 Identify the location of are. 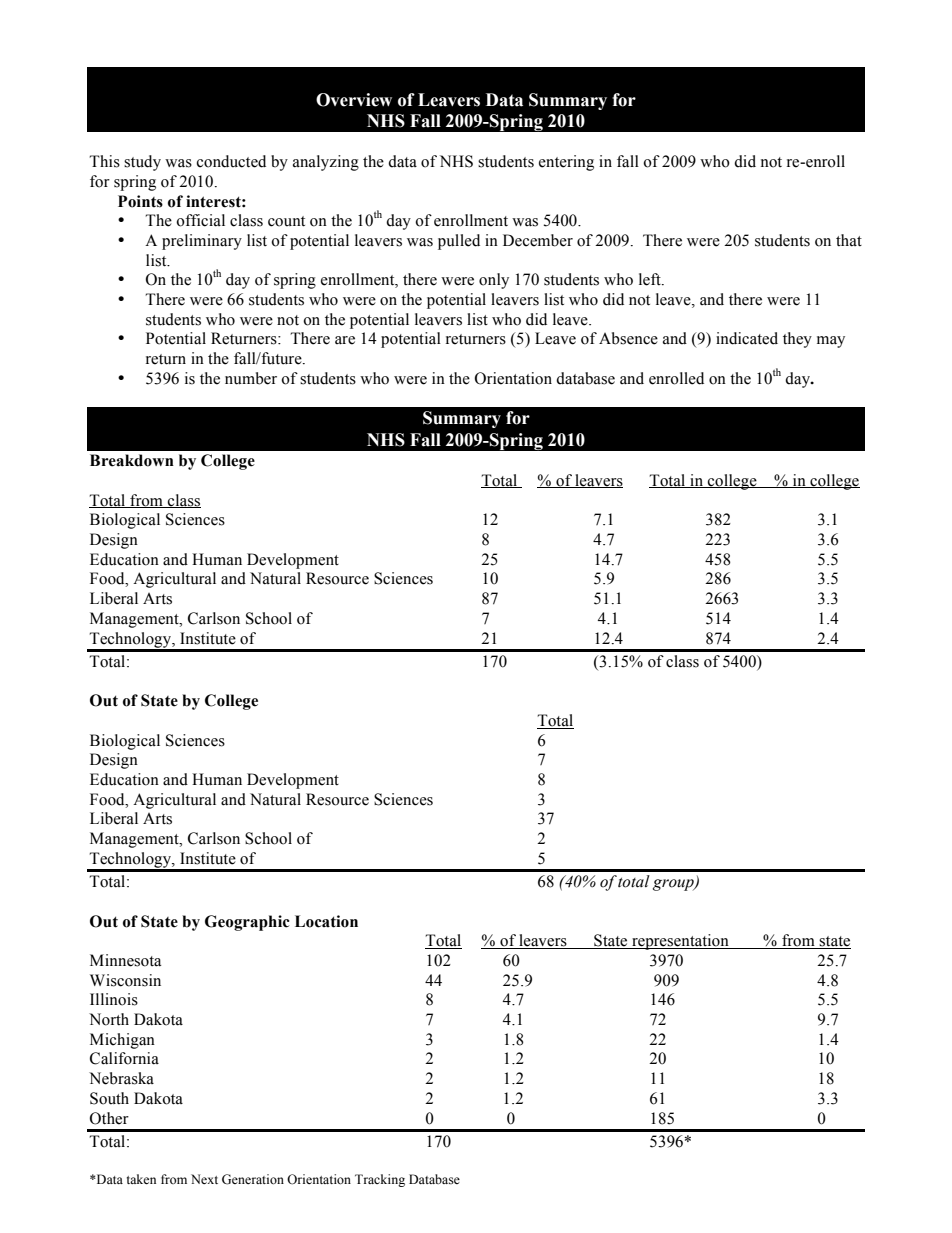
(345, 340).
